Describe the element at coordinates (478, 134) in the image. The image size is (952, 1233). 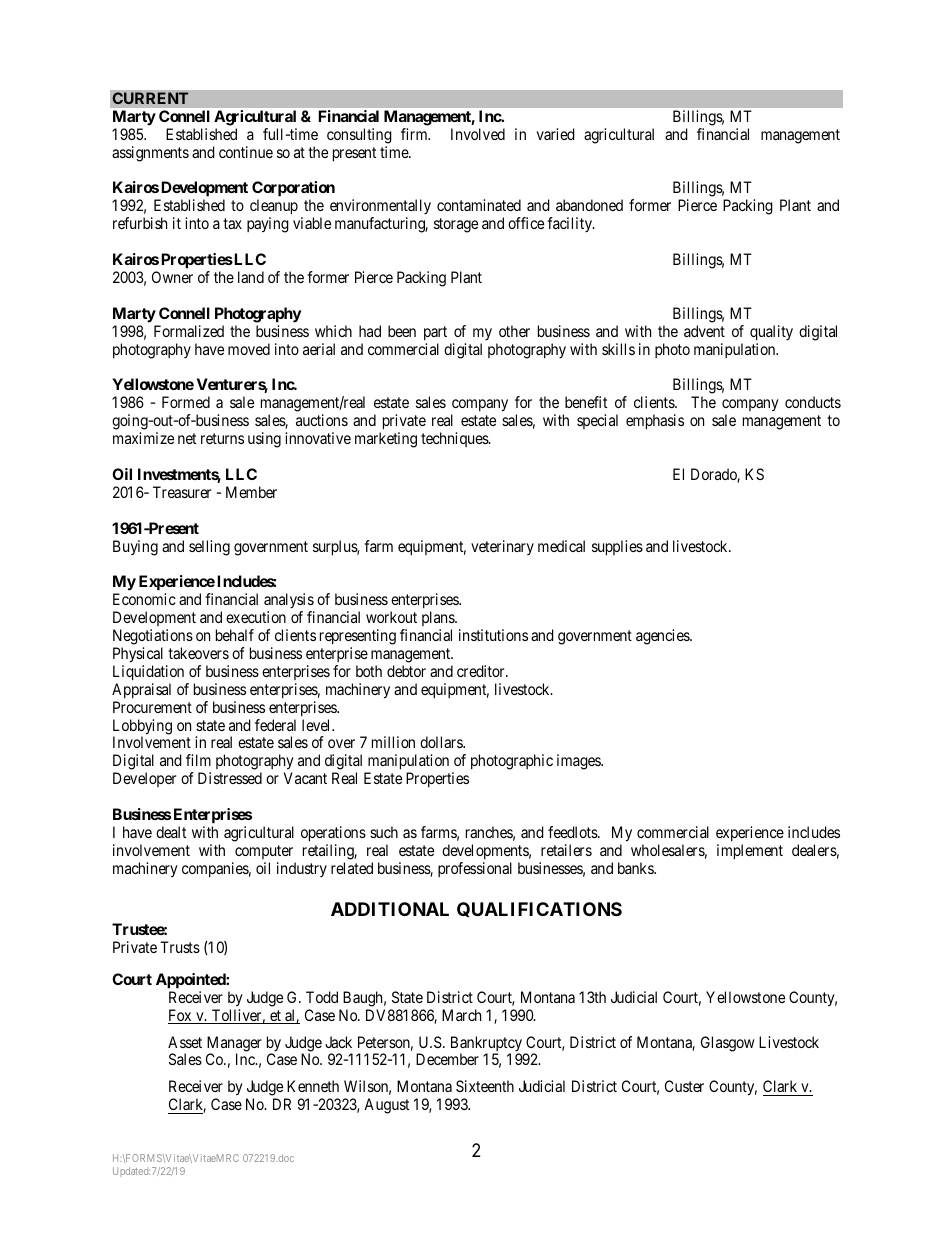
I see `Involved` at that location.
